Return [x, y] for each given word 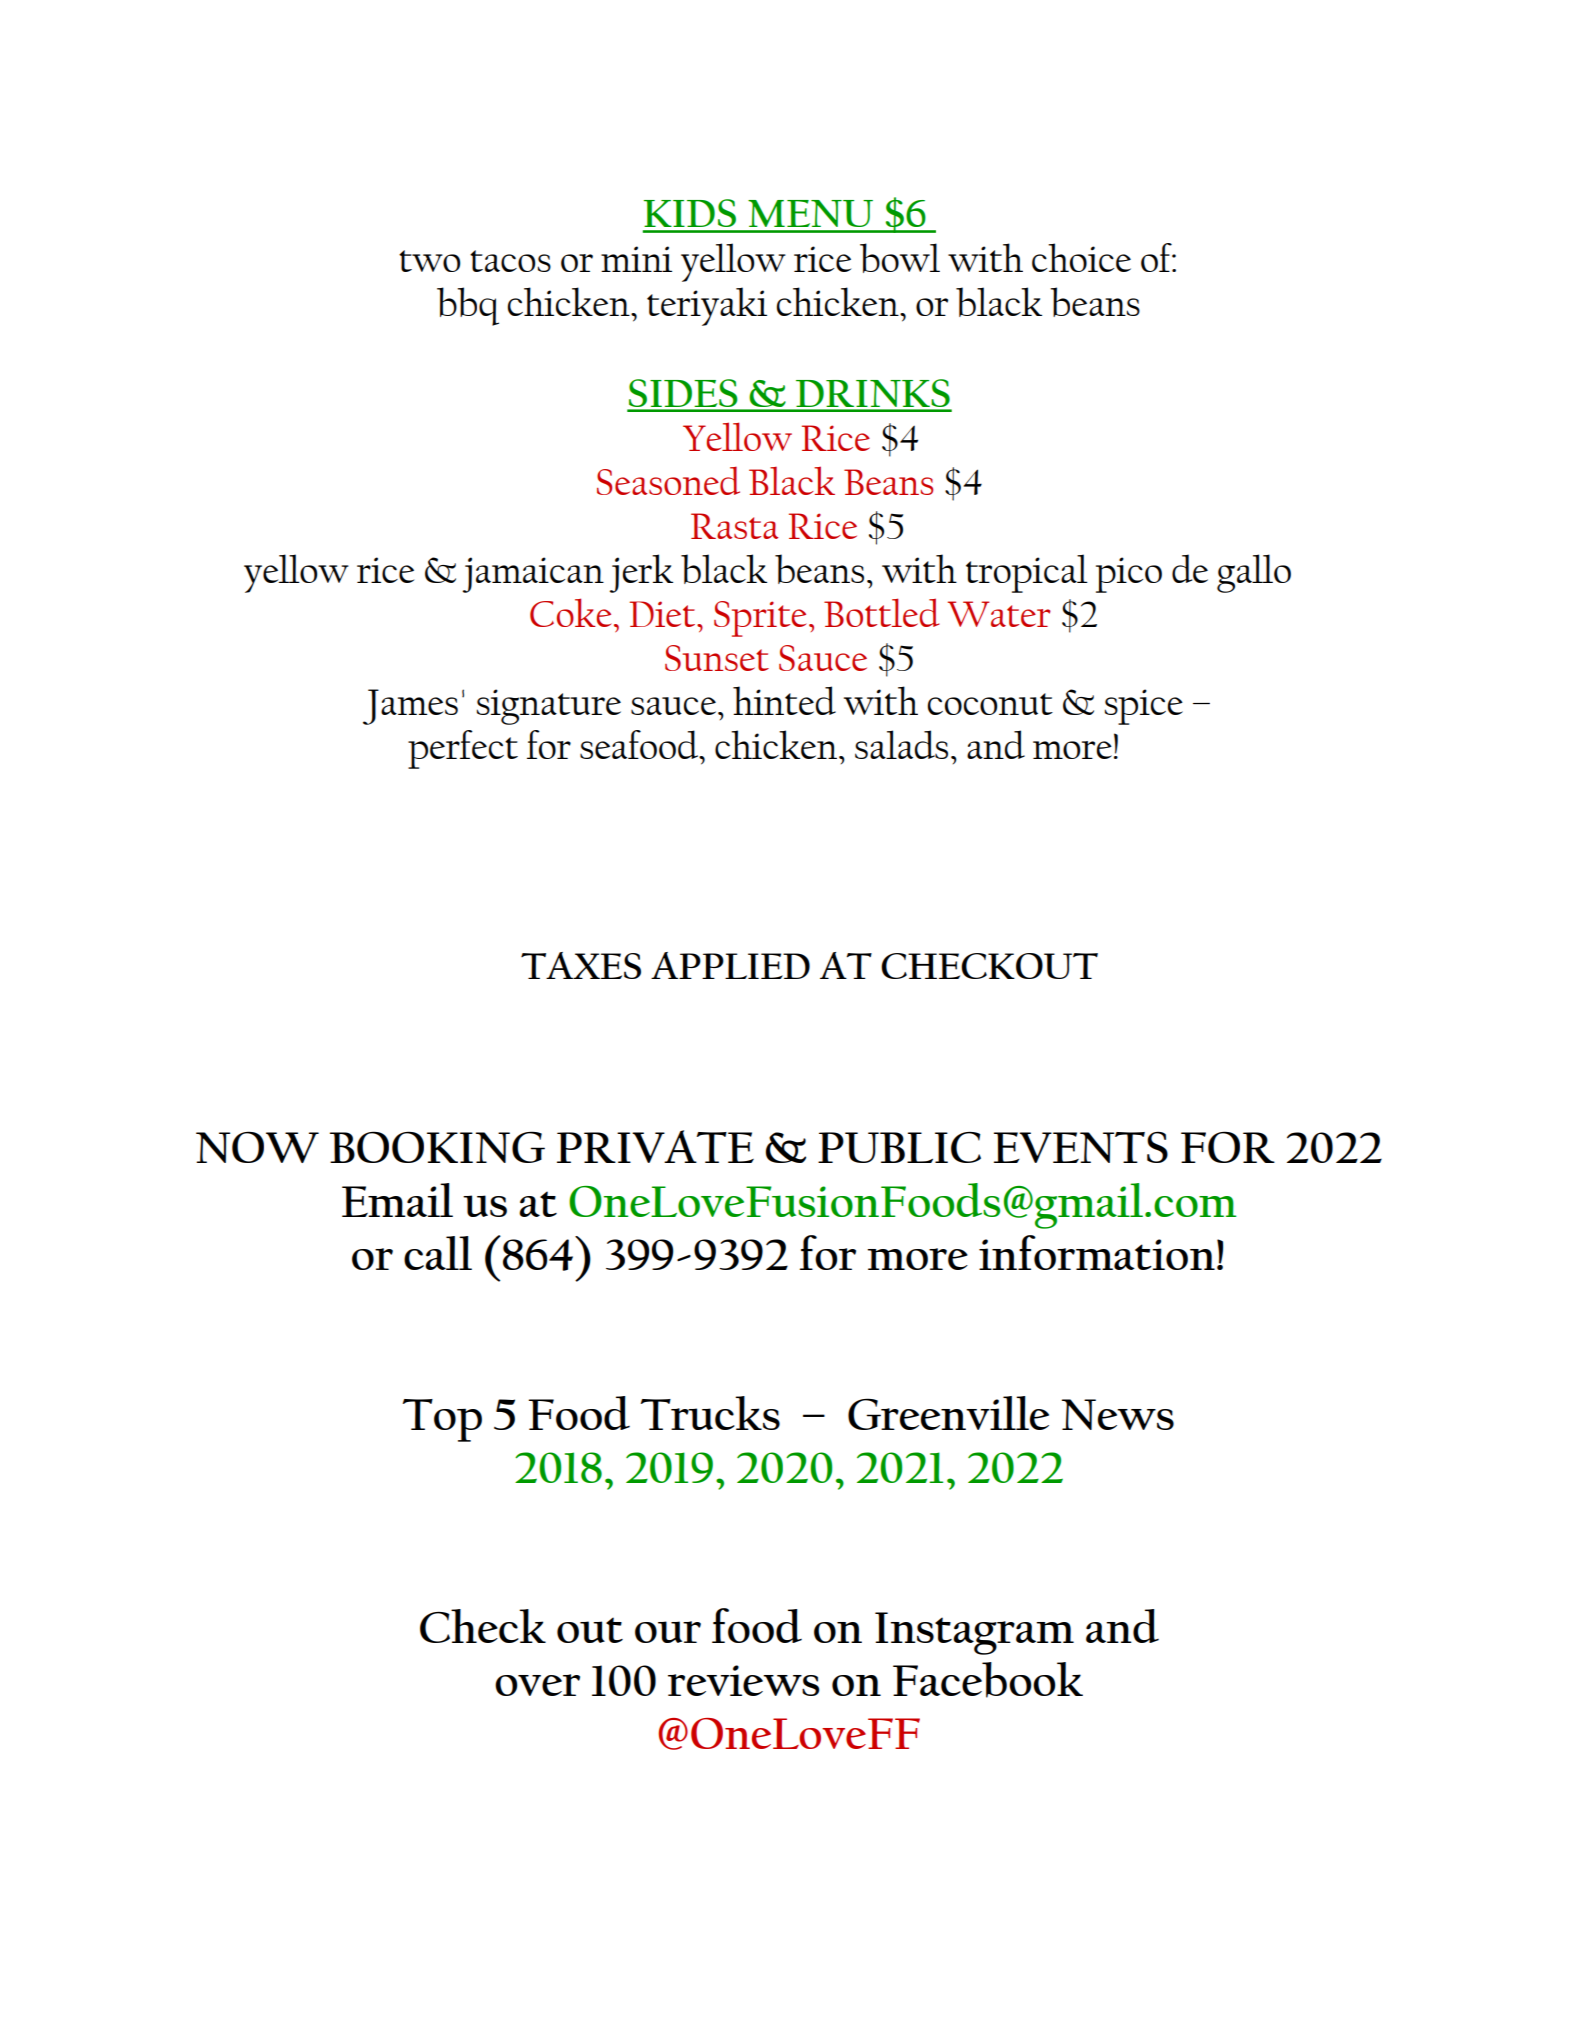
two [429, 261]
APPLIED [730, 965]
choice [1081, 257]
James [410, 707]
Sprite [760, 619]
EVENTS [1081, 1147]
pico [1129, 575]
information [1097, 1252]
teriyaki [707, 306]
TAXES [581, 965]
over [537, 1685]
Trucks [710, 1413]
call [438, 1253]
